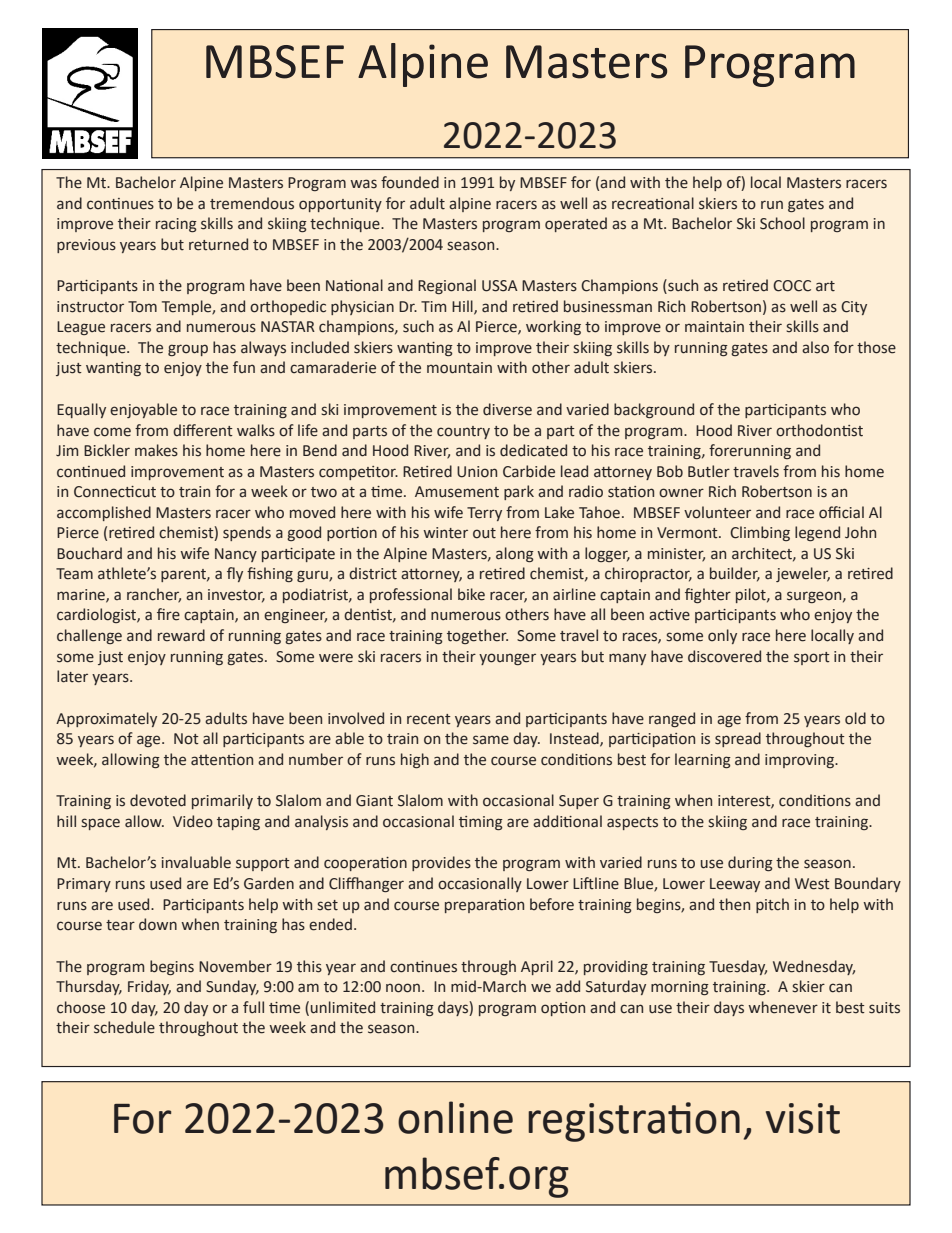 Image resolution: width=952 pixels, height=1233 pixels. What do you see at coordinates (812, 884) in the screenshot?
I see `West` at bounding box center [812, 884].
